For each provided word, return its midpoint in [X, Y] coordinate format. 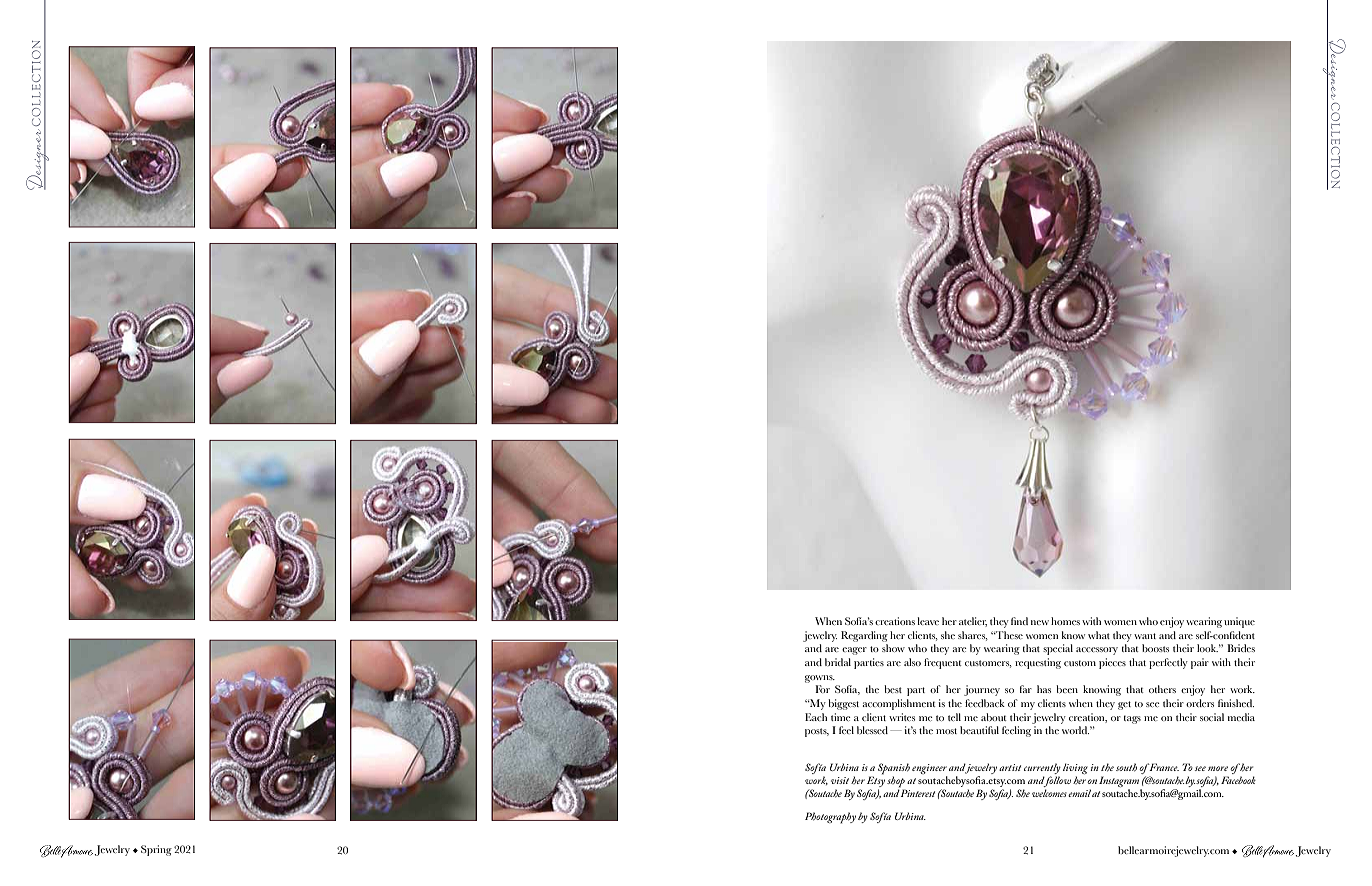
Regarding [864, 636]
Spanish [894, 770]
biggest [843, 704]
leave [928, 621]
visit [840, 780]
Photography [830, 818]
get [1124, 705]
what [1099, 635]
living [1075, 770]
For [822, 689]
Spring [156, 850]
